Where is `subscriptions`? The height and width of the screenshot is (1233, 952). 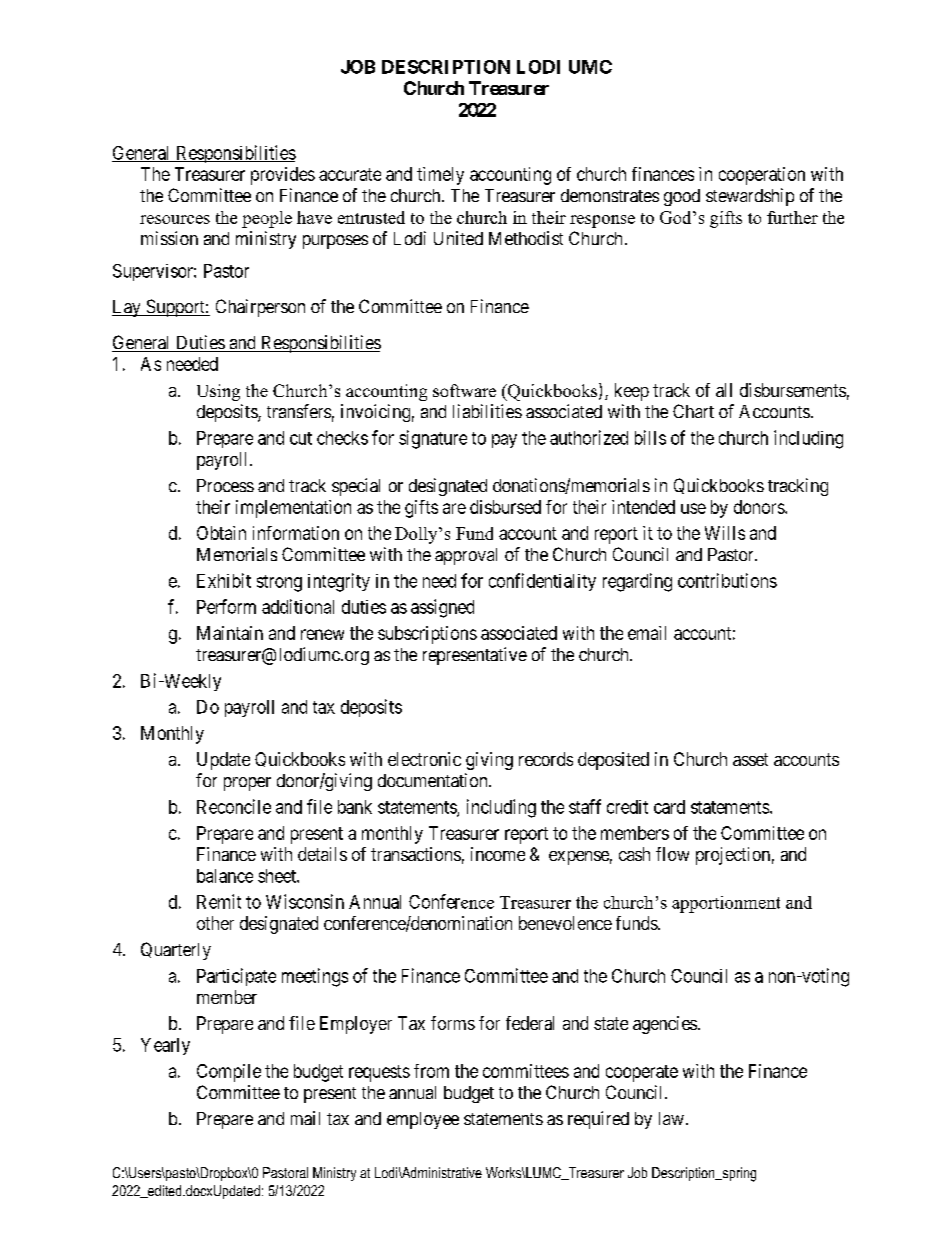
subscriptions is located at coordinates (427, 635).
